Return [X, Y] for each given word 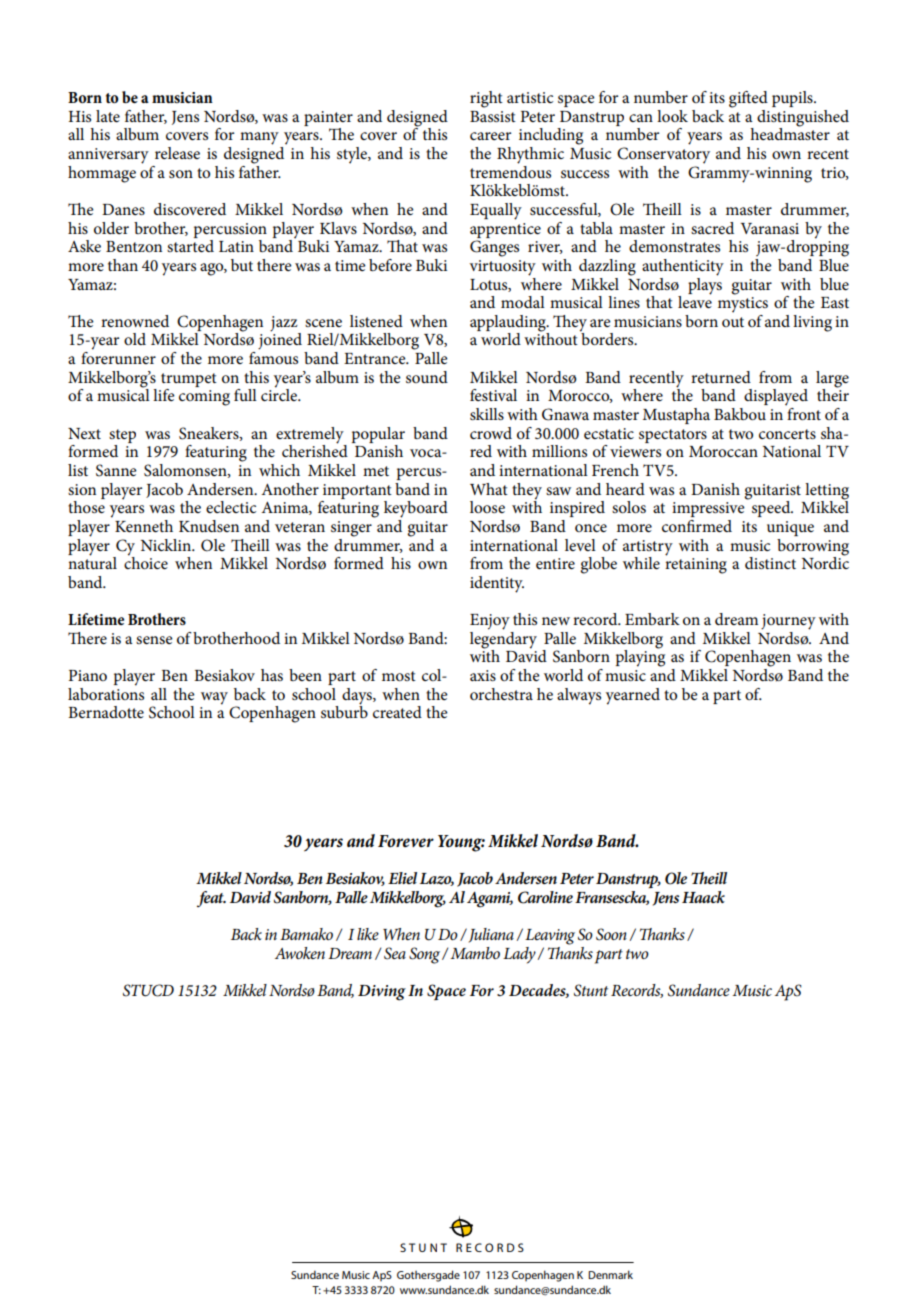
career [490, 136]
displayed [776, 397]
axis [483, 675]
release [177, 153]
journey [788, 622]
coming [204, 398]
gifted [748, 99]
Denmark [610, 1274]
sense [154, 640]
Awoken [300, 953]
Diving [382, 993]
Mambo [475, 953]
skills [487, 414]
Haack [703, 897]
